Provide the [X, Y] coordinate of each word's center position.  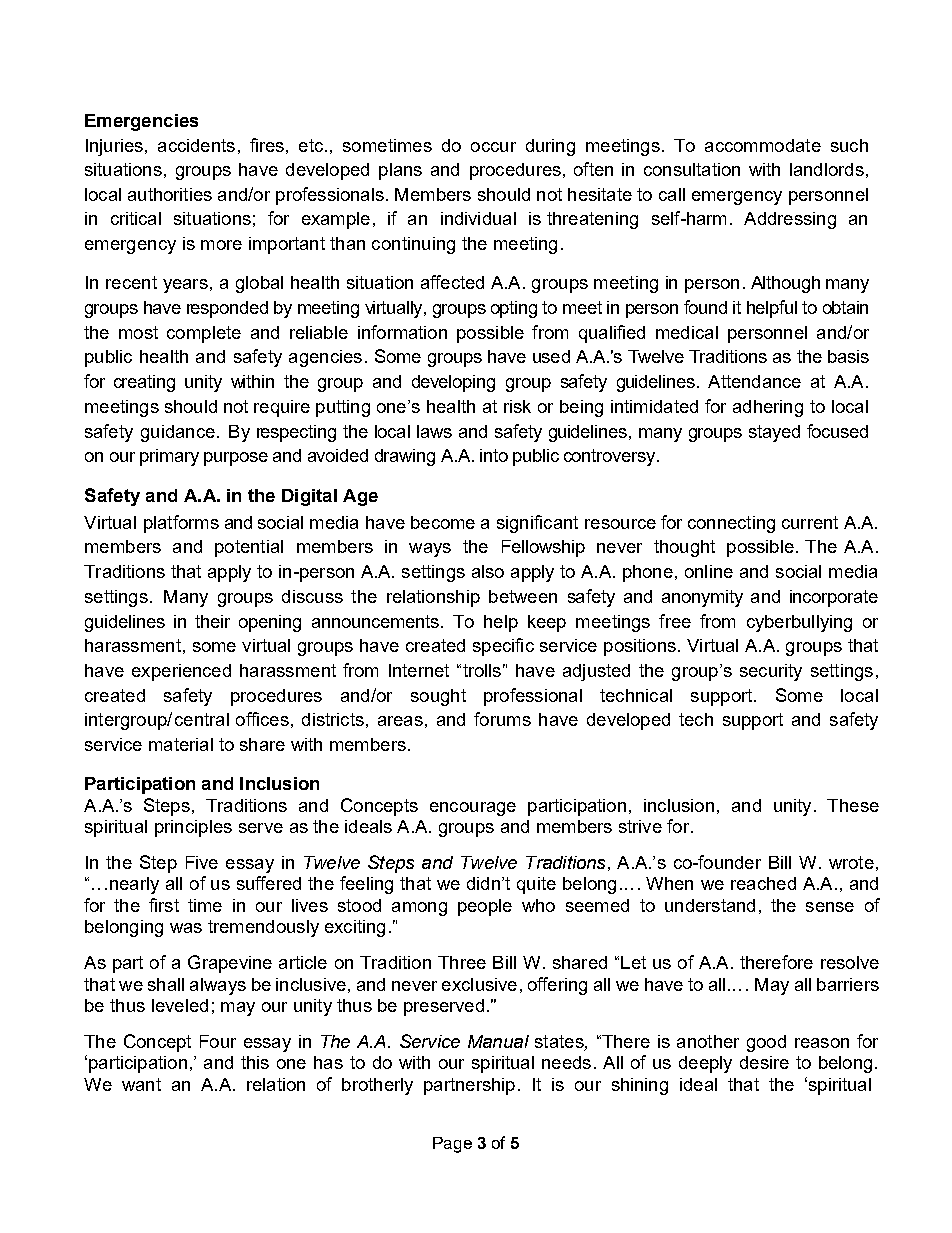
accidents [196, 145]
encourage [473, 809]
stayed [774, 433]
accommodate [763, 145]
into [494, 455]
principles [193, 828]
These [853, 805]
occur [493, 147]
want [141, 1084]
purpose [236, 459]
